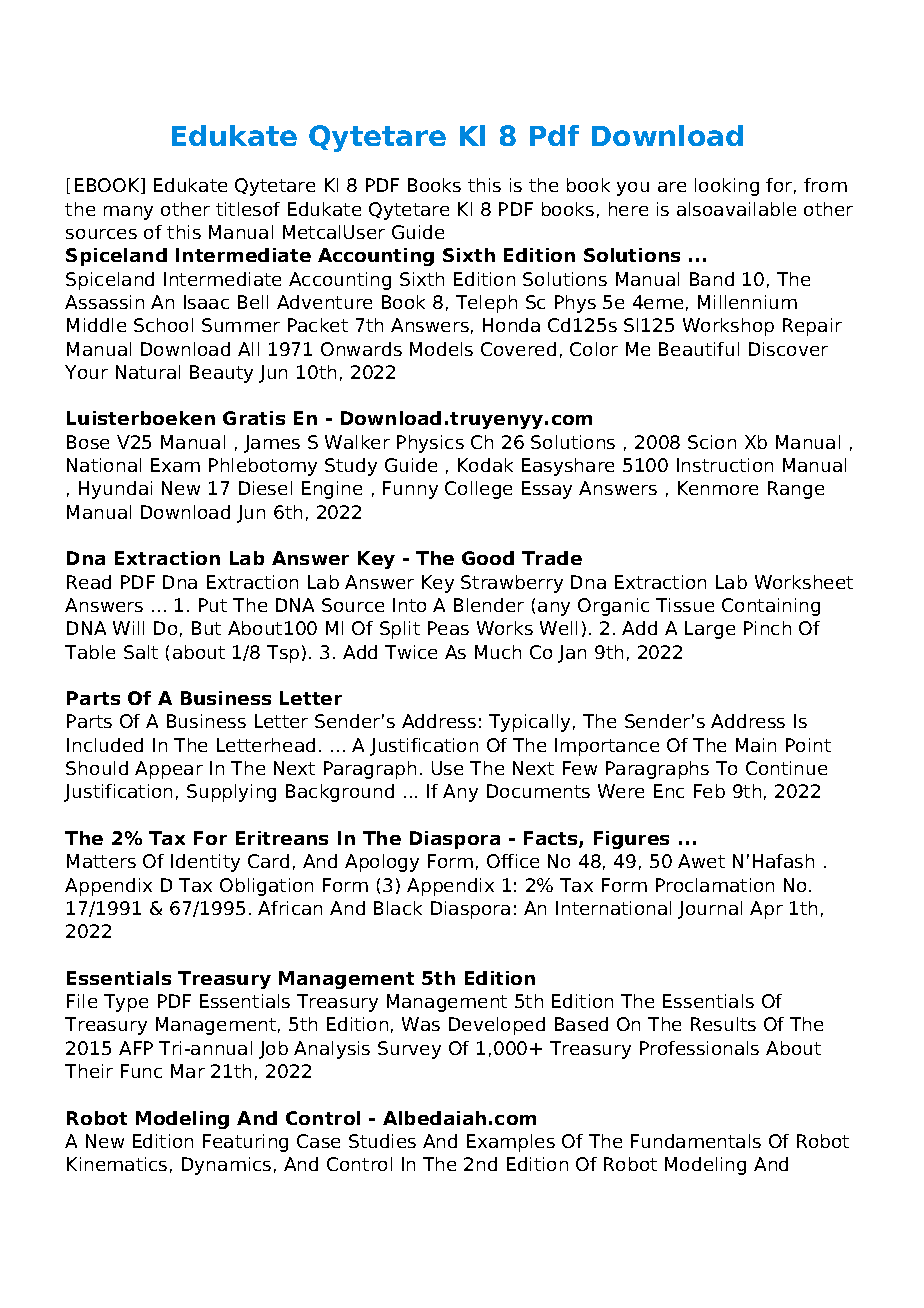 This screenshot has width=924, height=1308. I want to click on looking, so click(727, 187).
